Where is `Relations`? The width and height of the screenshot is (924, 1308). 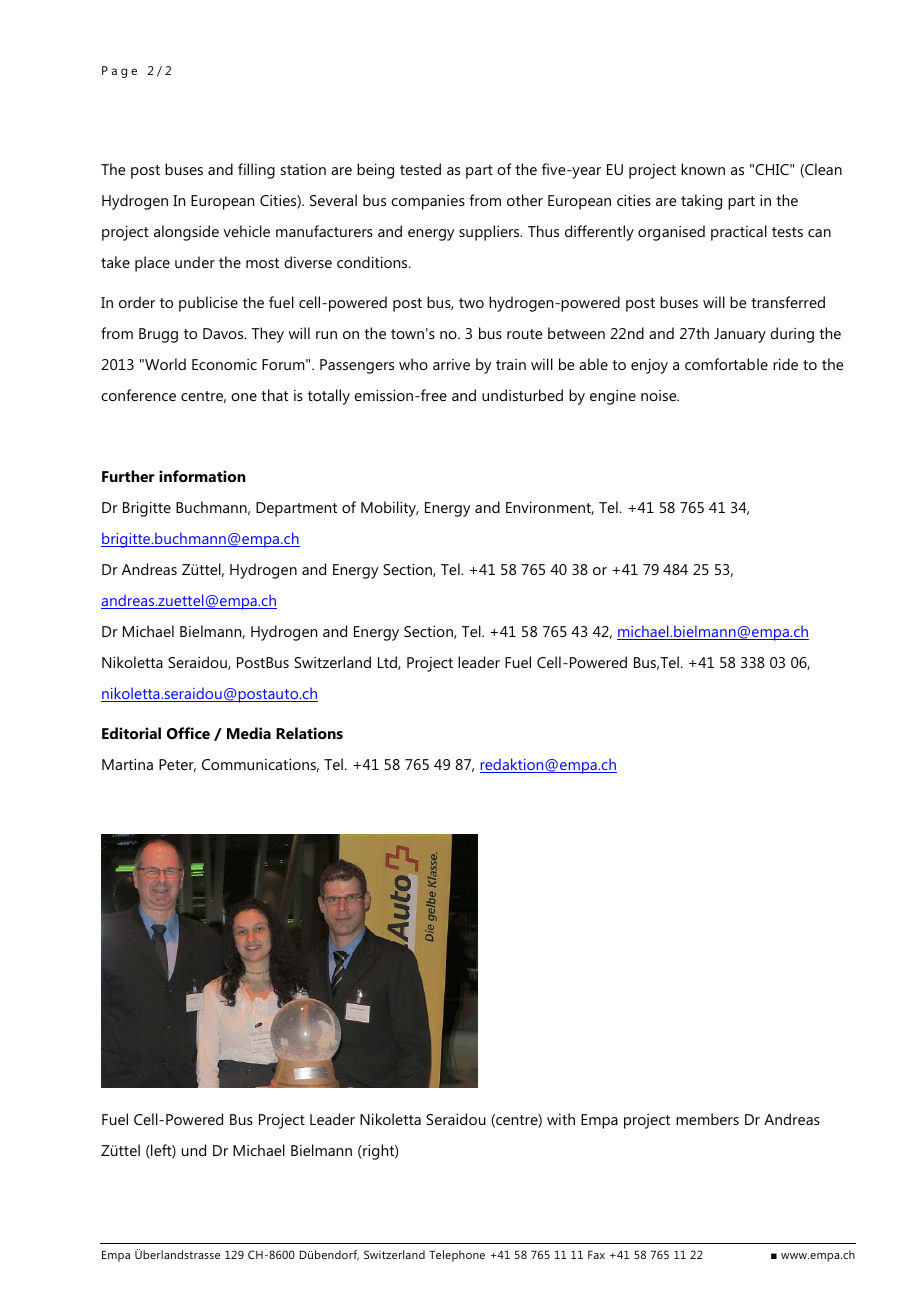 Relations is located at coordinates (309, 733).
